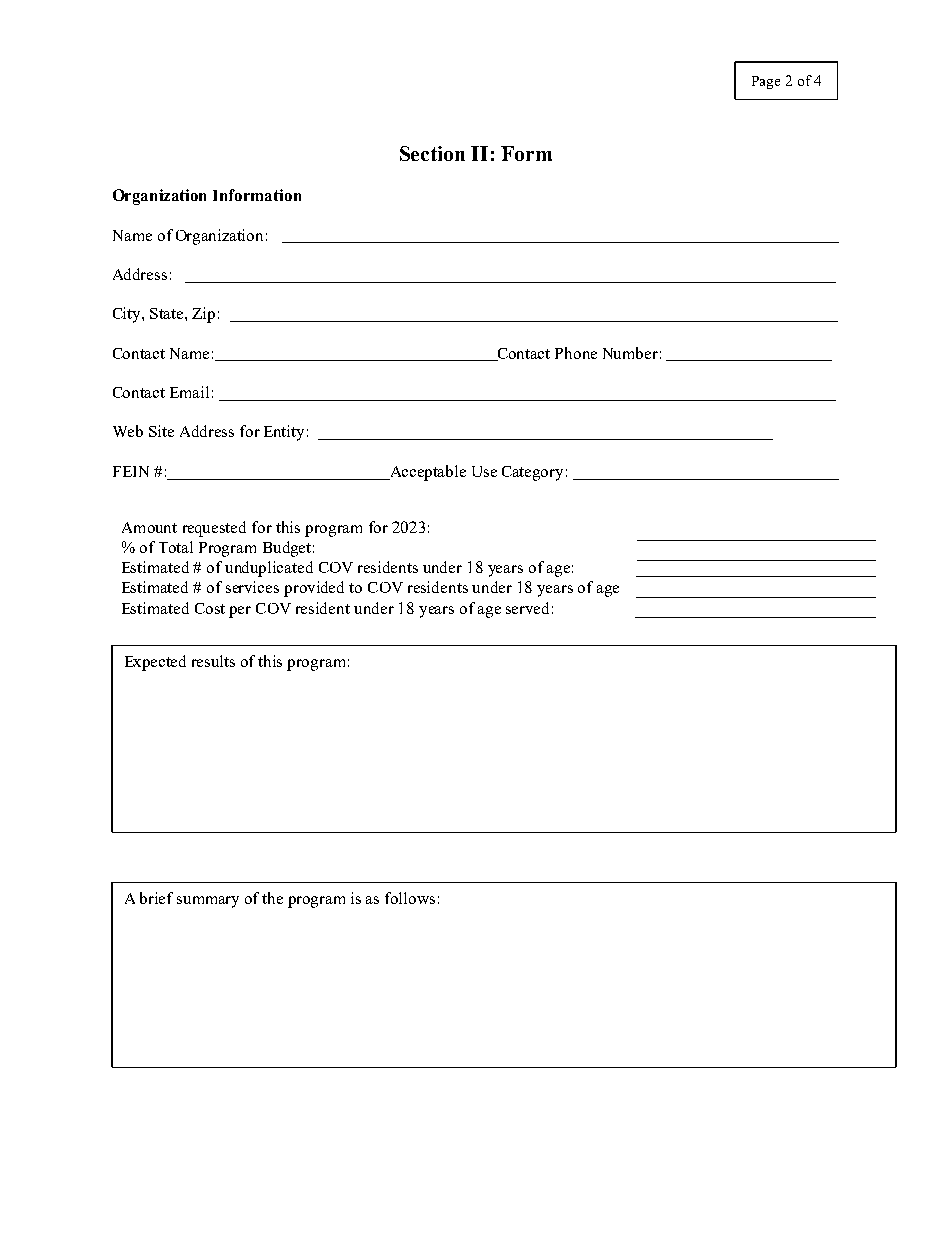 The width and height of the image is (952, 1233). I want to click on Cost, so click(210, 608).
